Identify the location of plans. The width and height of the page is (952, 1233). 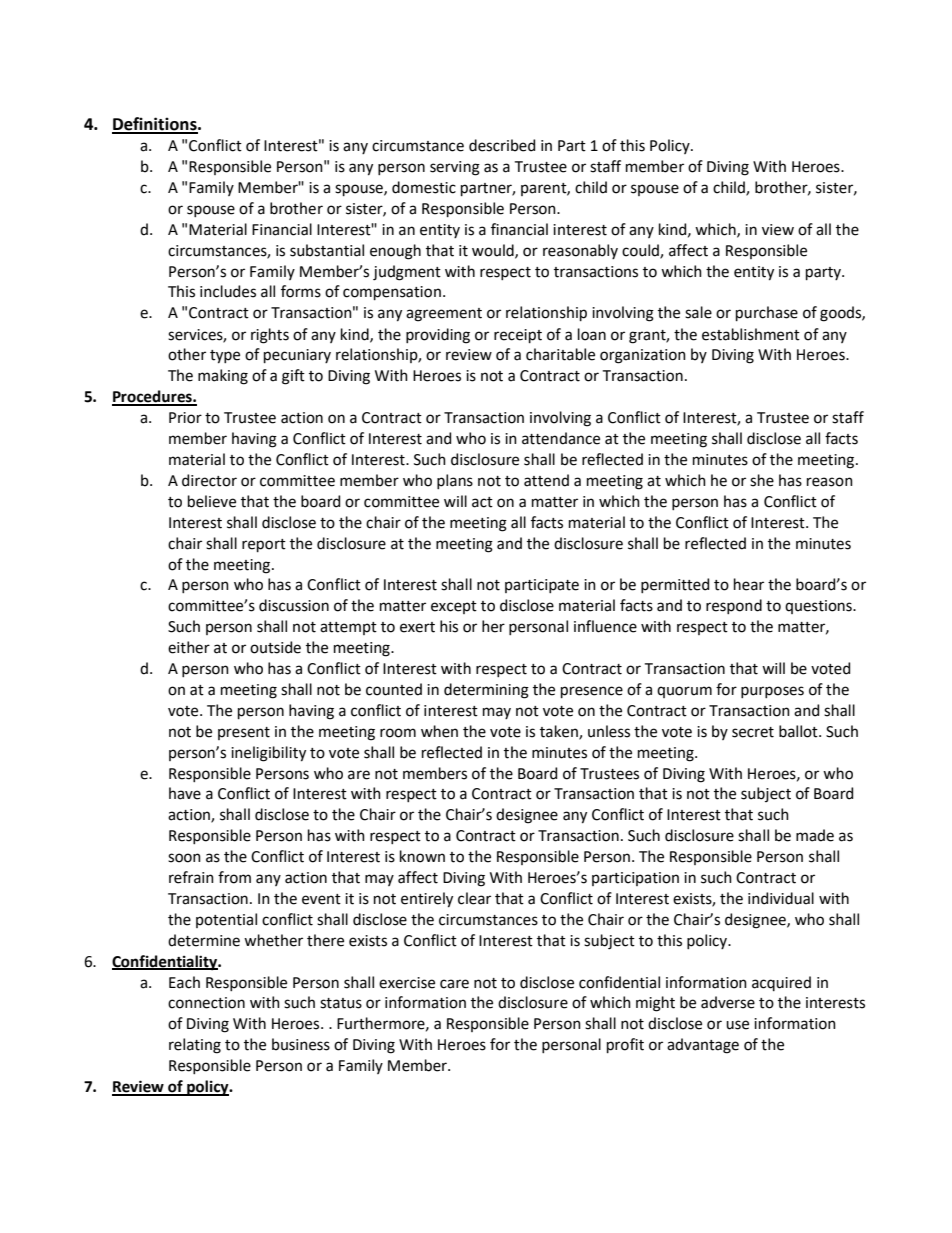
(455, 481).
